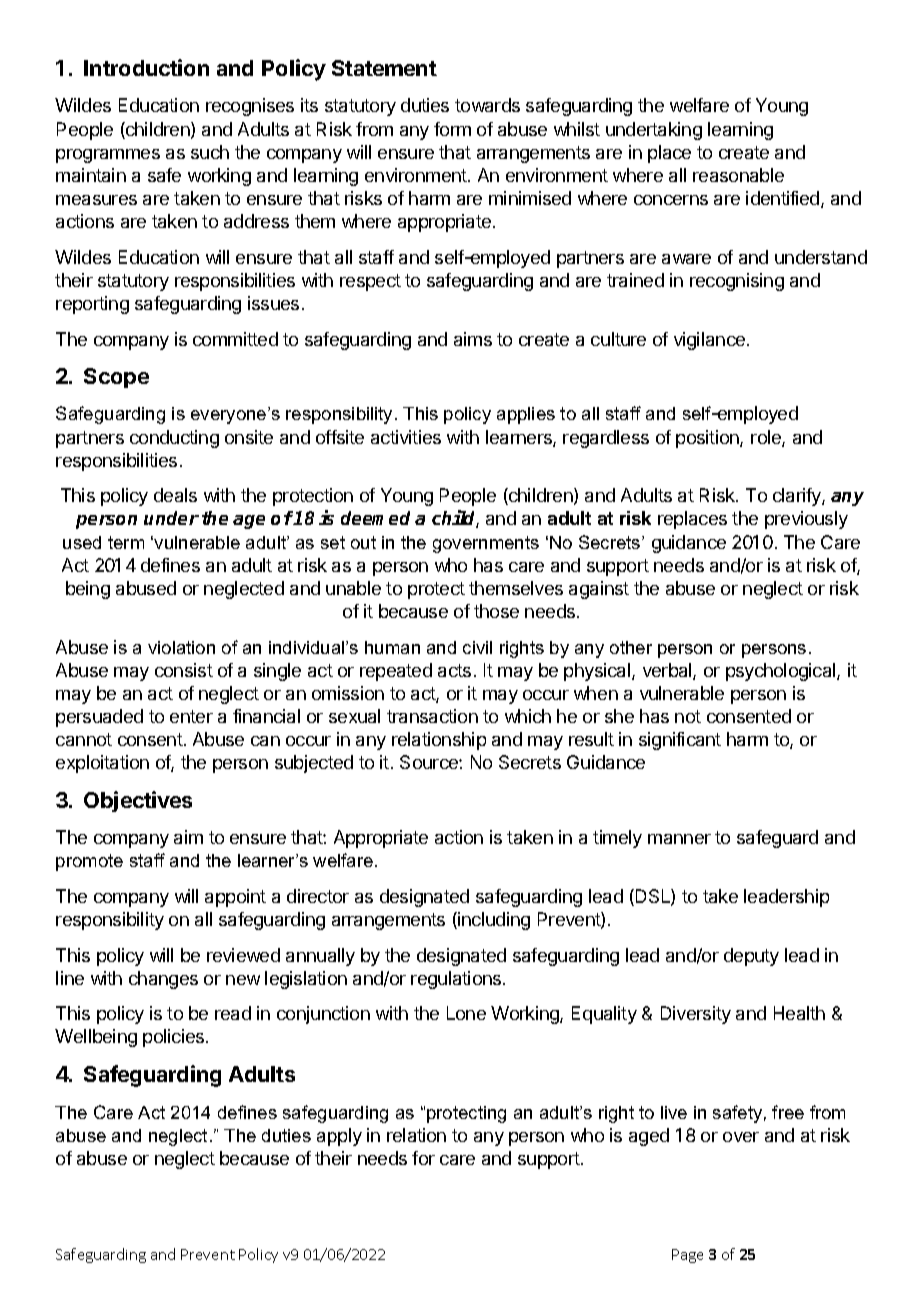  I want to click on verbal, so click(668, 671).
